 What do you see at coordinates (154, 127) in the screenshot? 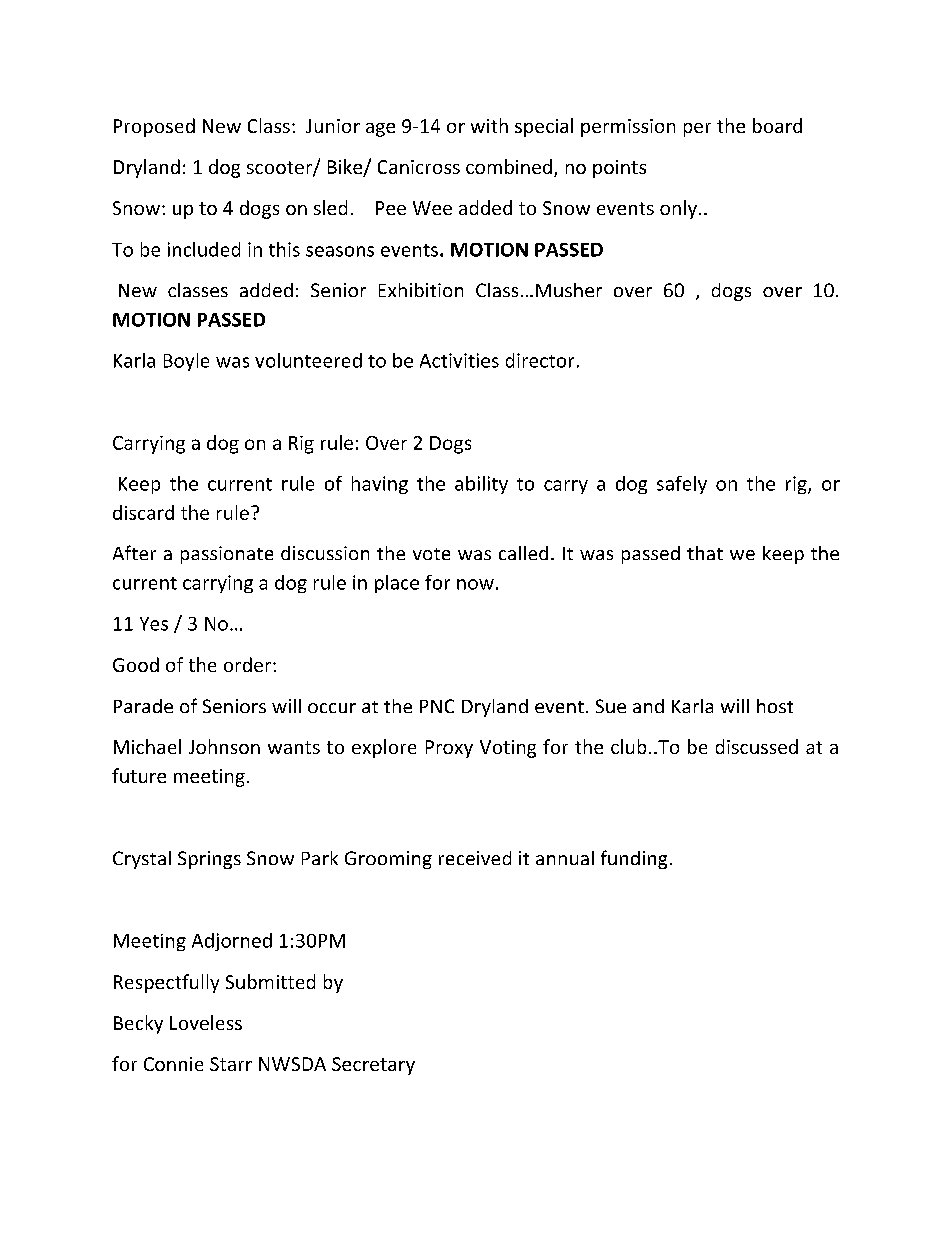
I see `Proposed` at bounding box center [154, 127].
